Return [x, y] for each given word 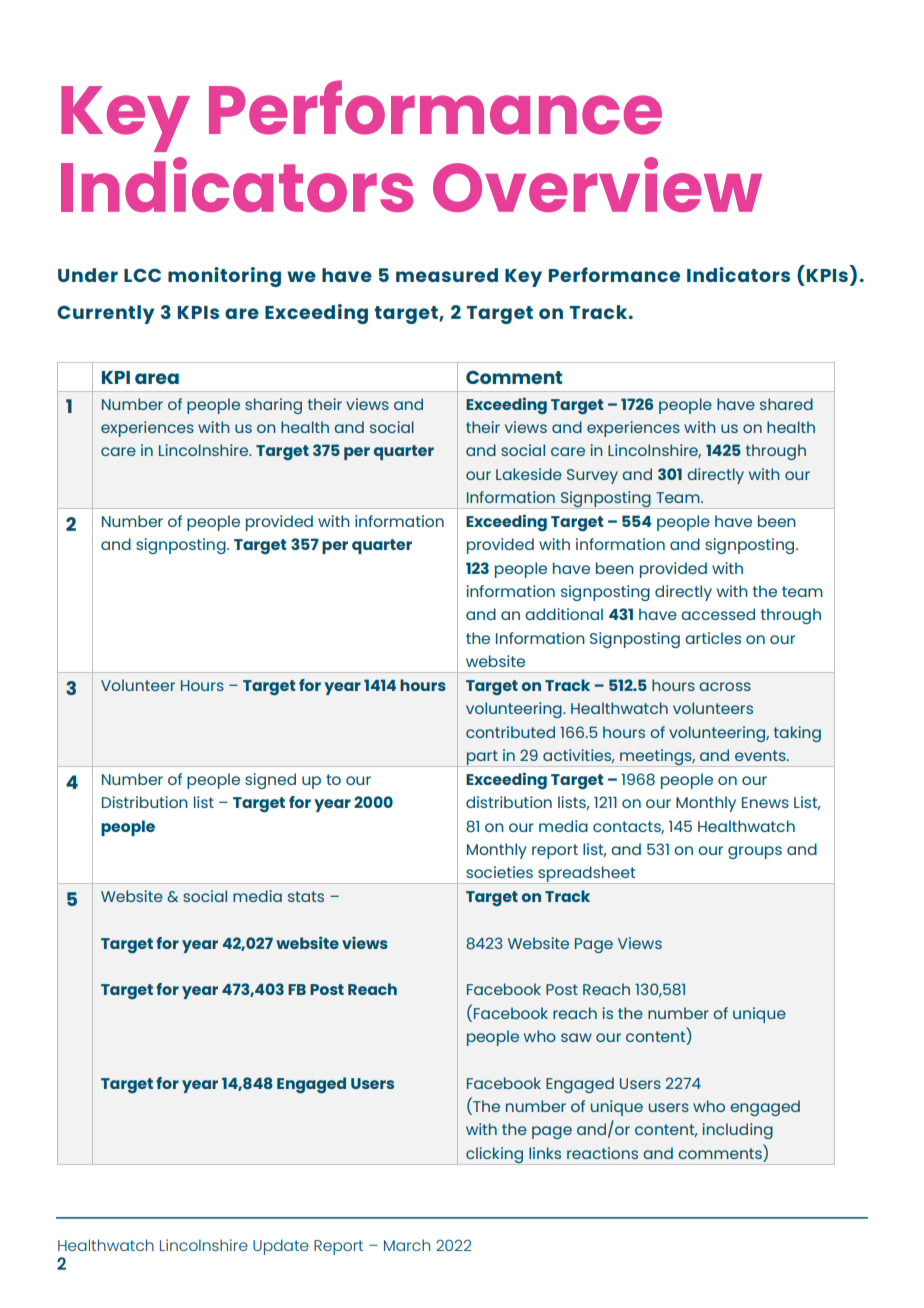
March [407, 1245]
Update [281, 1247]
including [737, 1131]
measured [447, 275]
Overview [597, 184]
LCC [142, 275]
